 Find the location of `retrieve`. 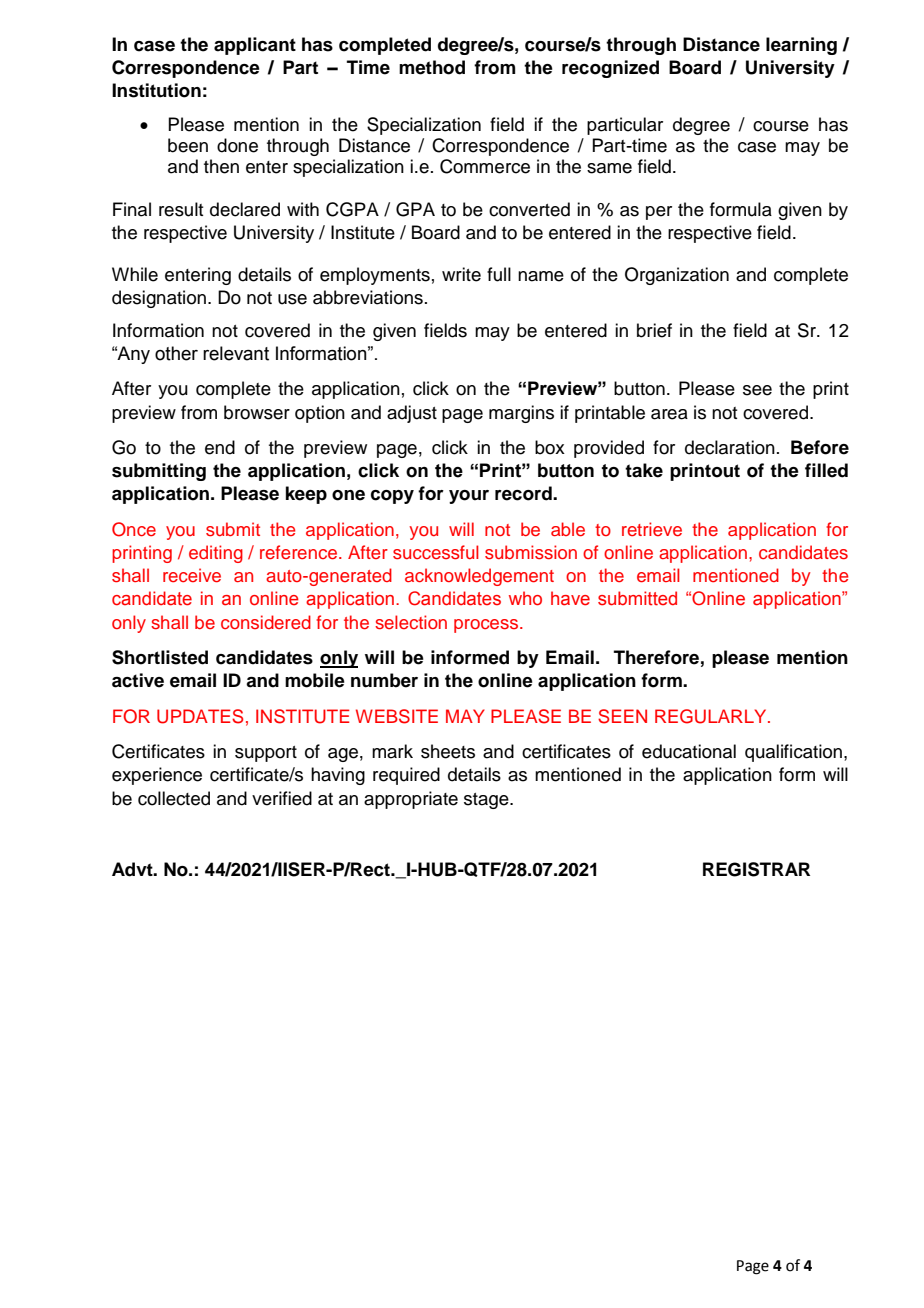

retrieve is located at coordinates (652, 529).
